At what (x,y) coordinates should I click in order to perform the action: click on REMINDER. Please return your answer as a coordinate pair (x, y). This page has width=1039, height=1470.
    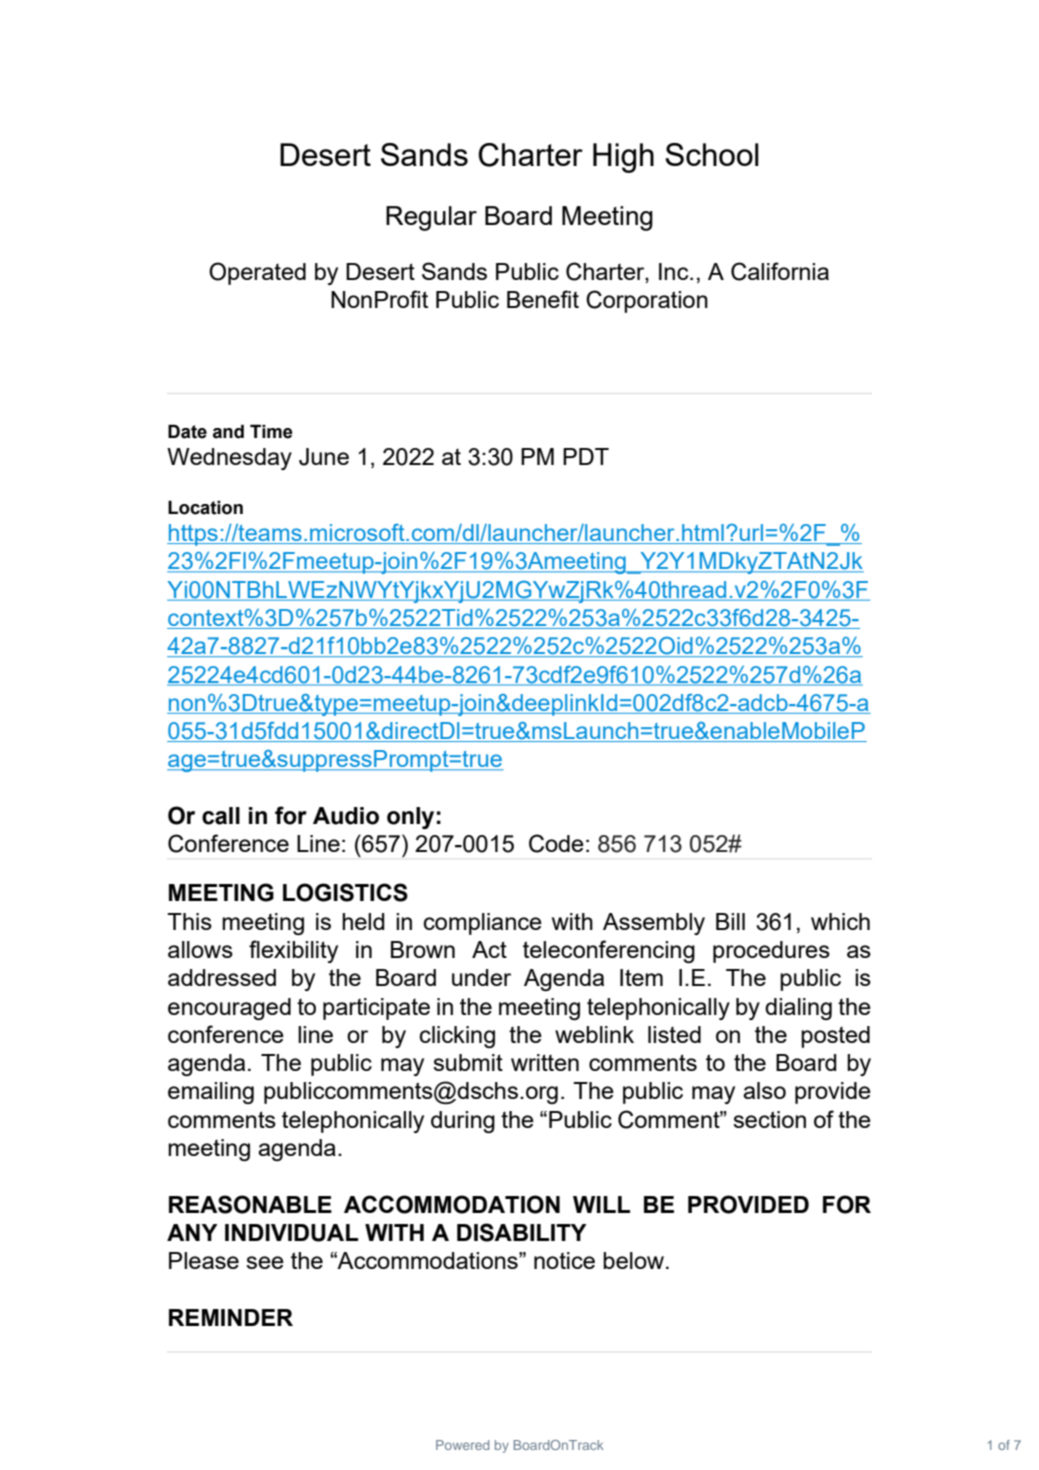
    Looking at the image, I should click on (231, 1317).
